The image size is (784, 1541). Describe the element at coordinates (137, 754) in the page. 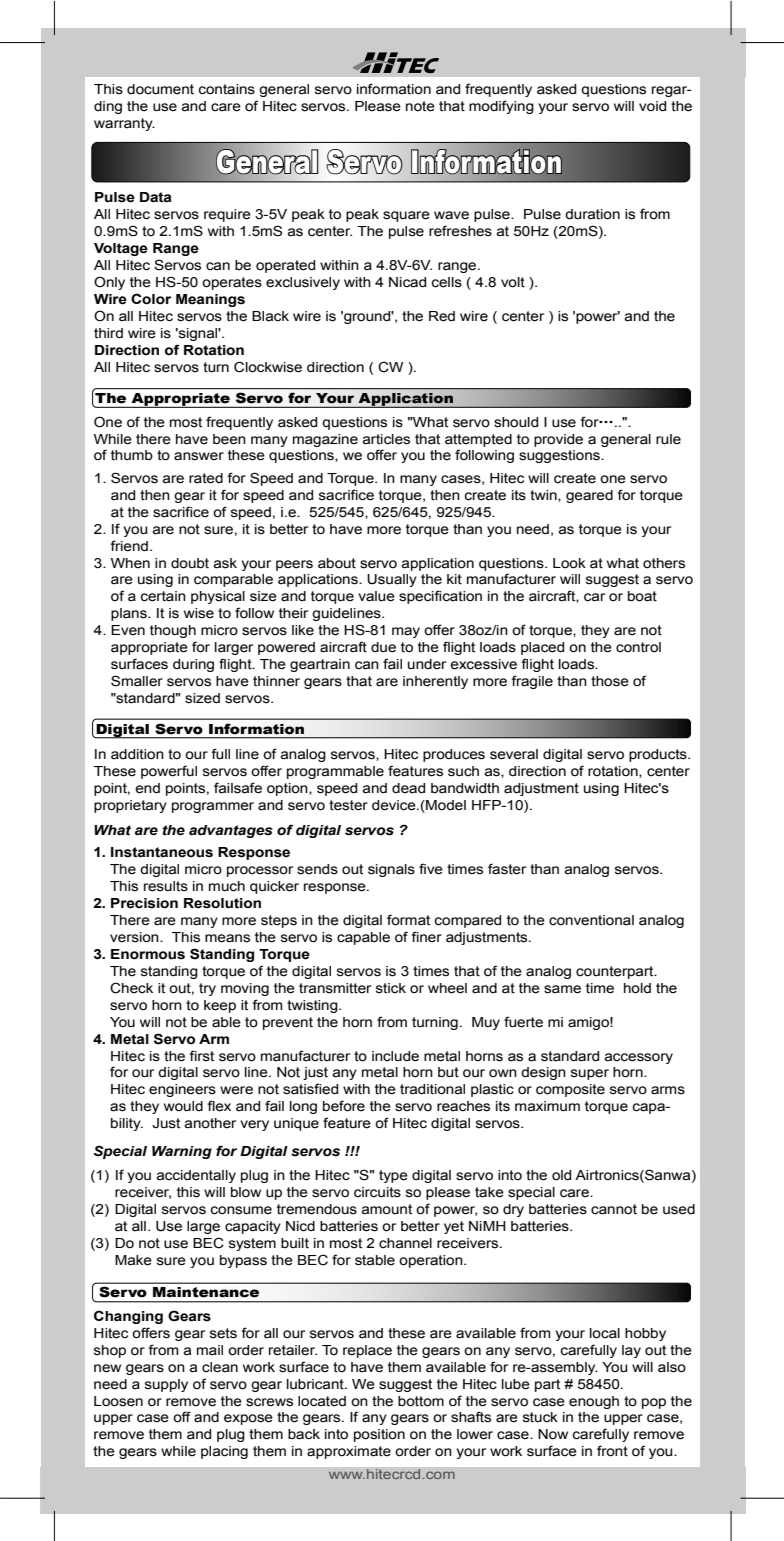

I see `addition` at that location.
